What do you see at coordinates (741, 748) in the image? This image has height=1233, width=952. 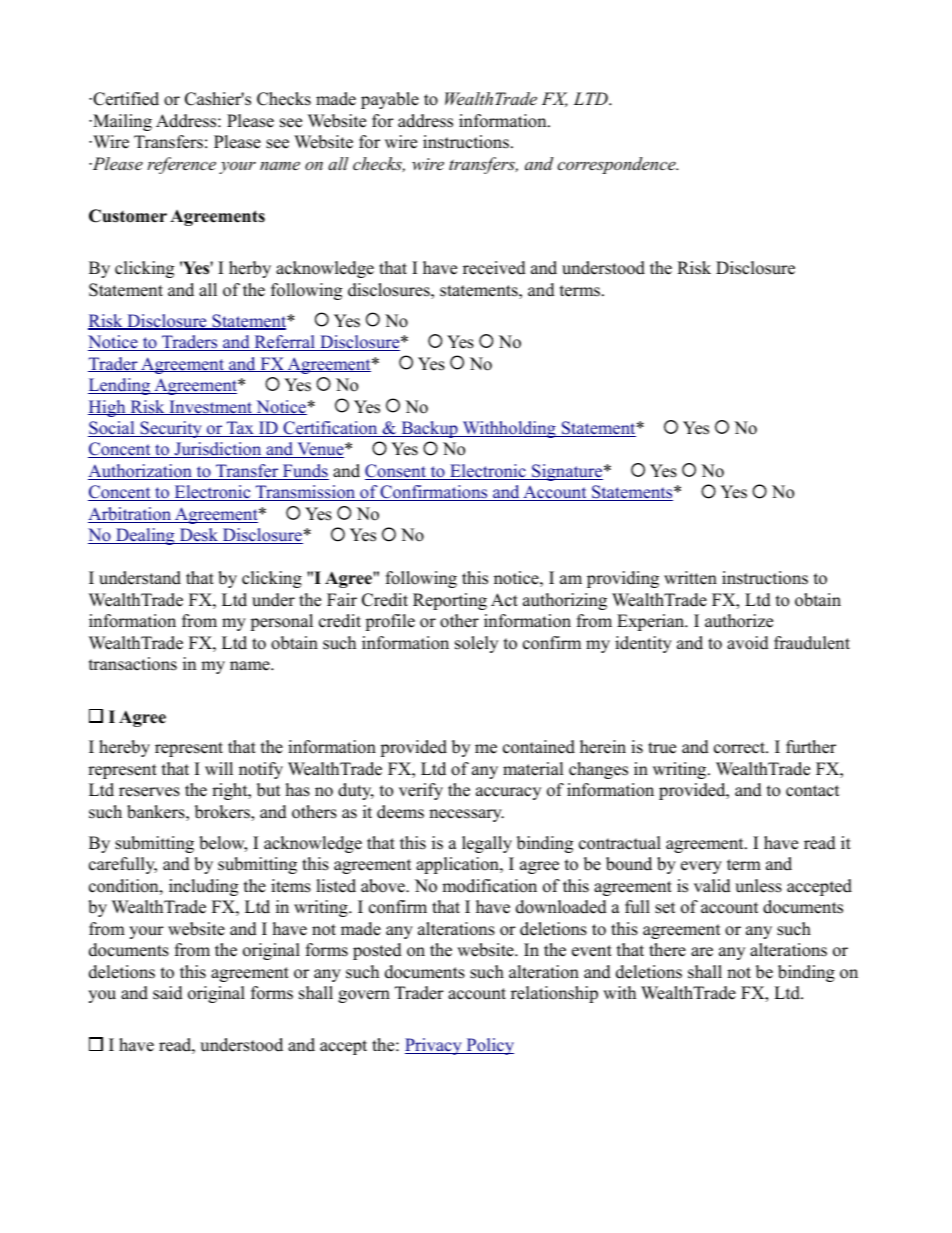 I see `correct` at bounding box center [741, 748].
